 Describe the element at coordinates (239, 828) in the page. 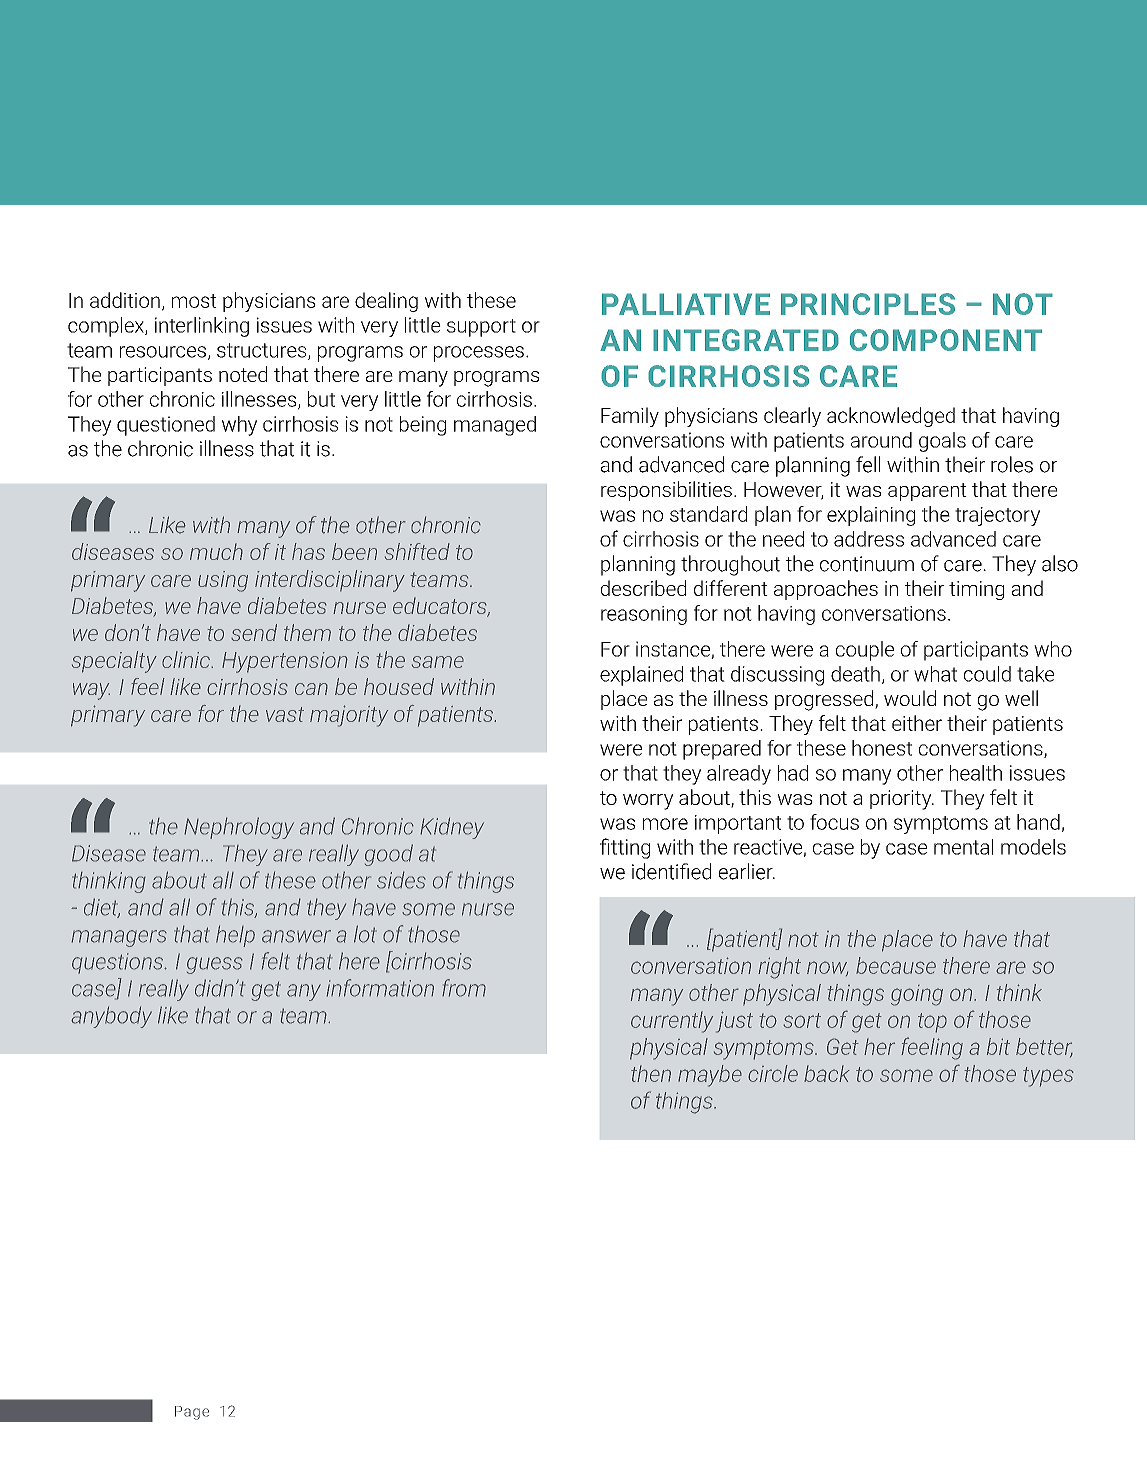

I see `Nephrology` at that location.
